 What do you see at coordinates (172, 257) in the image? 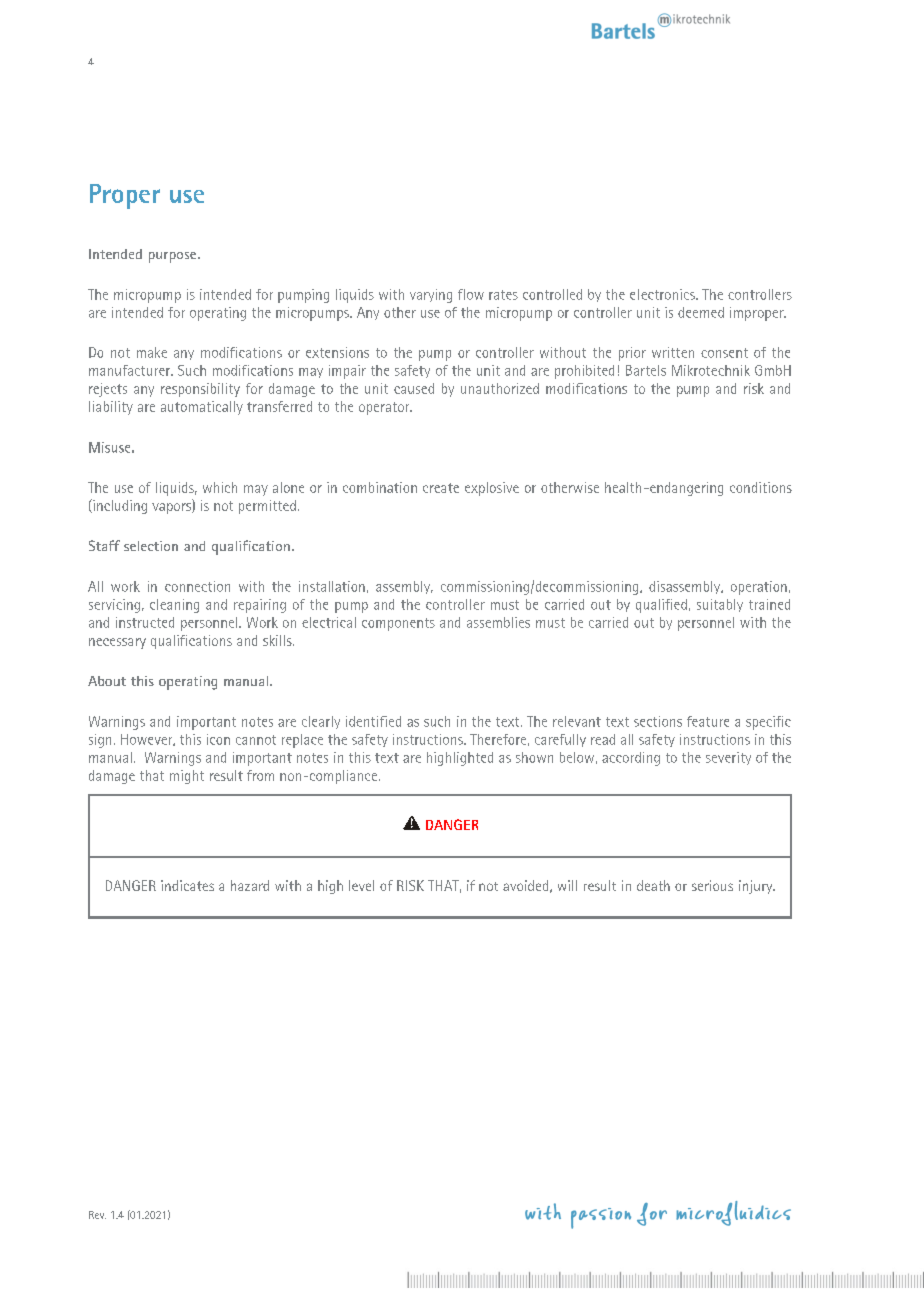
I see `purpose` at bounding box center [172, 257].
